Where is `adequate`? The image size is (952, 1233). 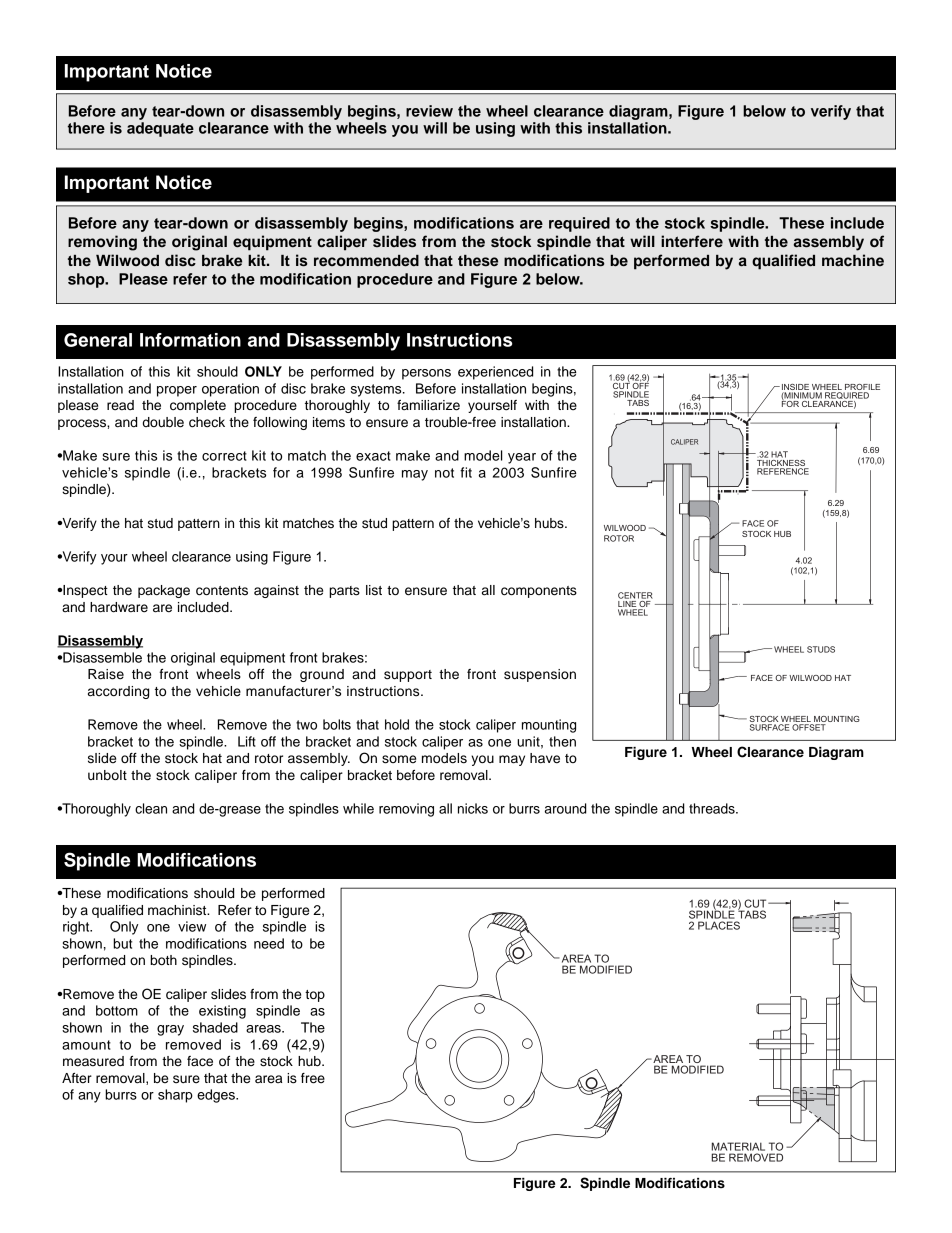 adequate is located at coordinates (160, 129).
